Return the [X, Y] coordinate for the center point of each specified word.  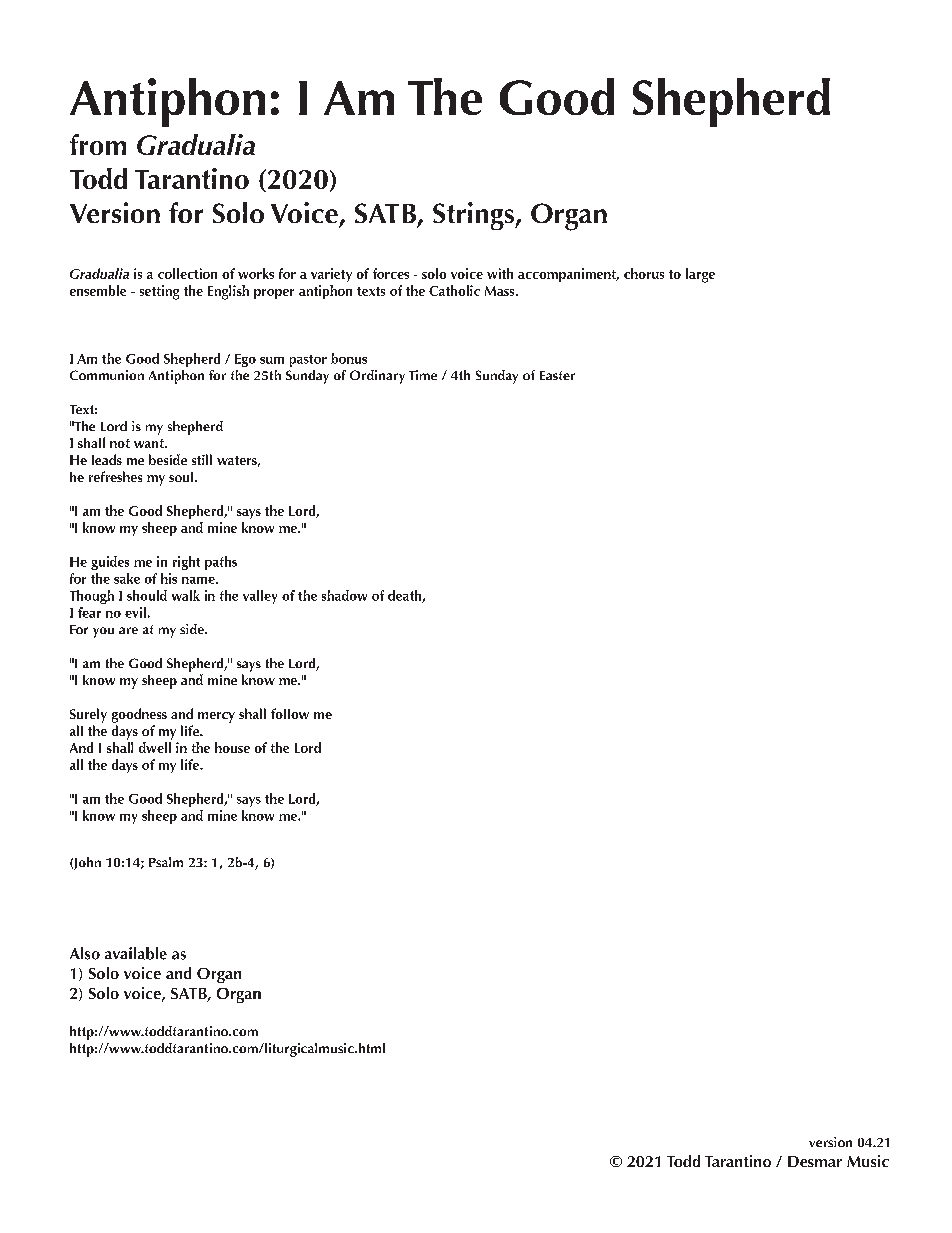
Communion [107, 375]
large [700, 275]
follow [290, 713]
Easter [557, 375]
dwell [155, 747]
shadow [344, 595]
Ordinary [377, 377]
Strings [474, 216]
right [186, 563]
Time [423, 375]
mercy [216, 717]
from [98, 144]
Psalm [166, 862]
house [232, 747]
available [136, 953]
